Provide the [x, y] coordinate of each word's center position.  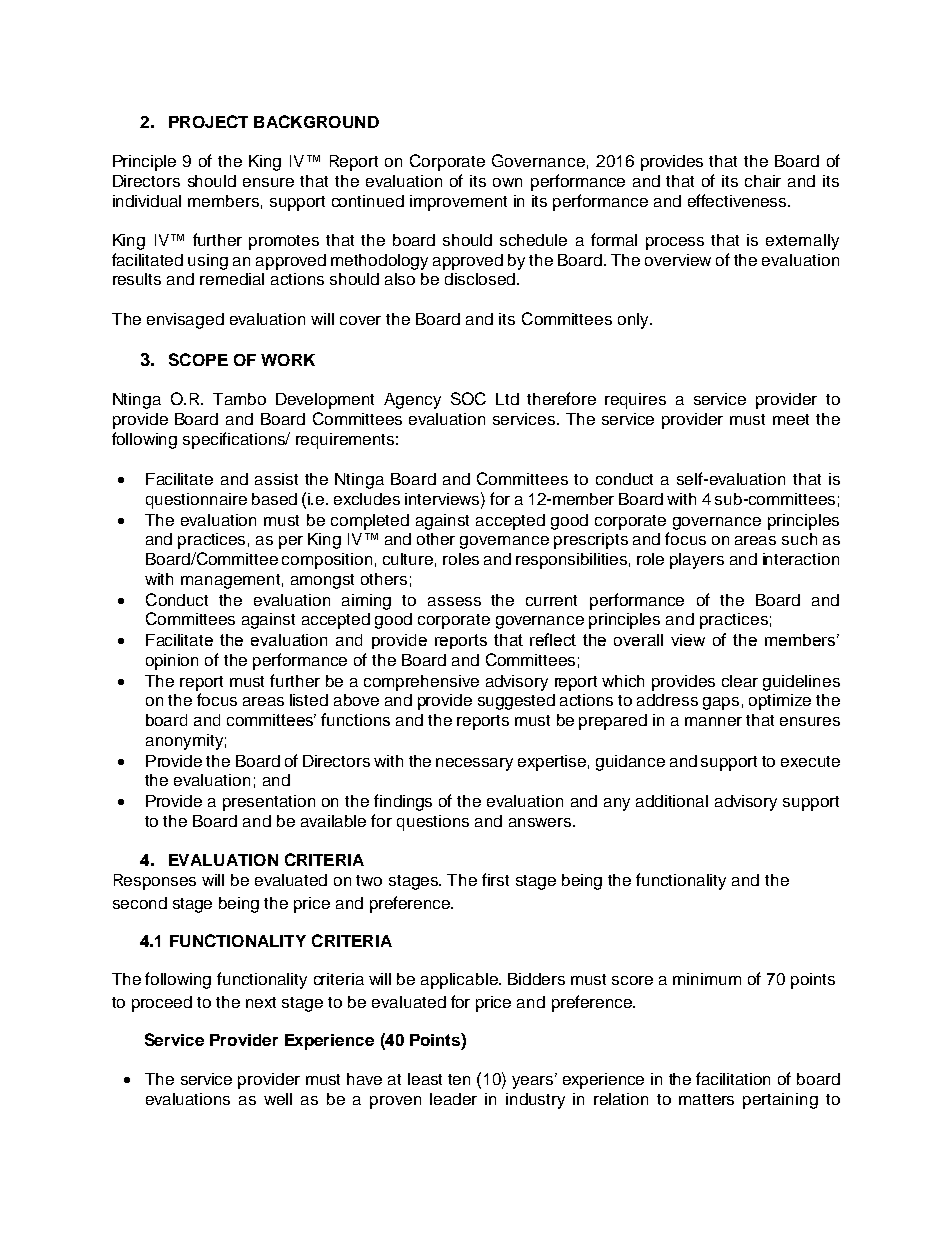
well [278, 1099]
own [507, 182]
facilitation [733, 1078]
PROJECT [208, 121]
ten [459, 1079]
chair [763, 181]
